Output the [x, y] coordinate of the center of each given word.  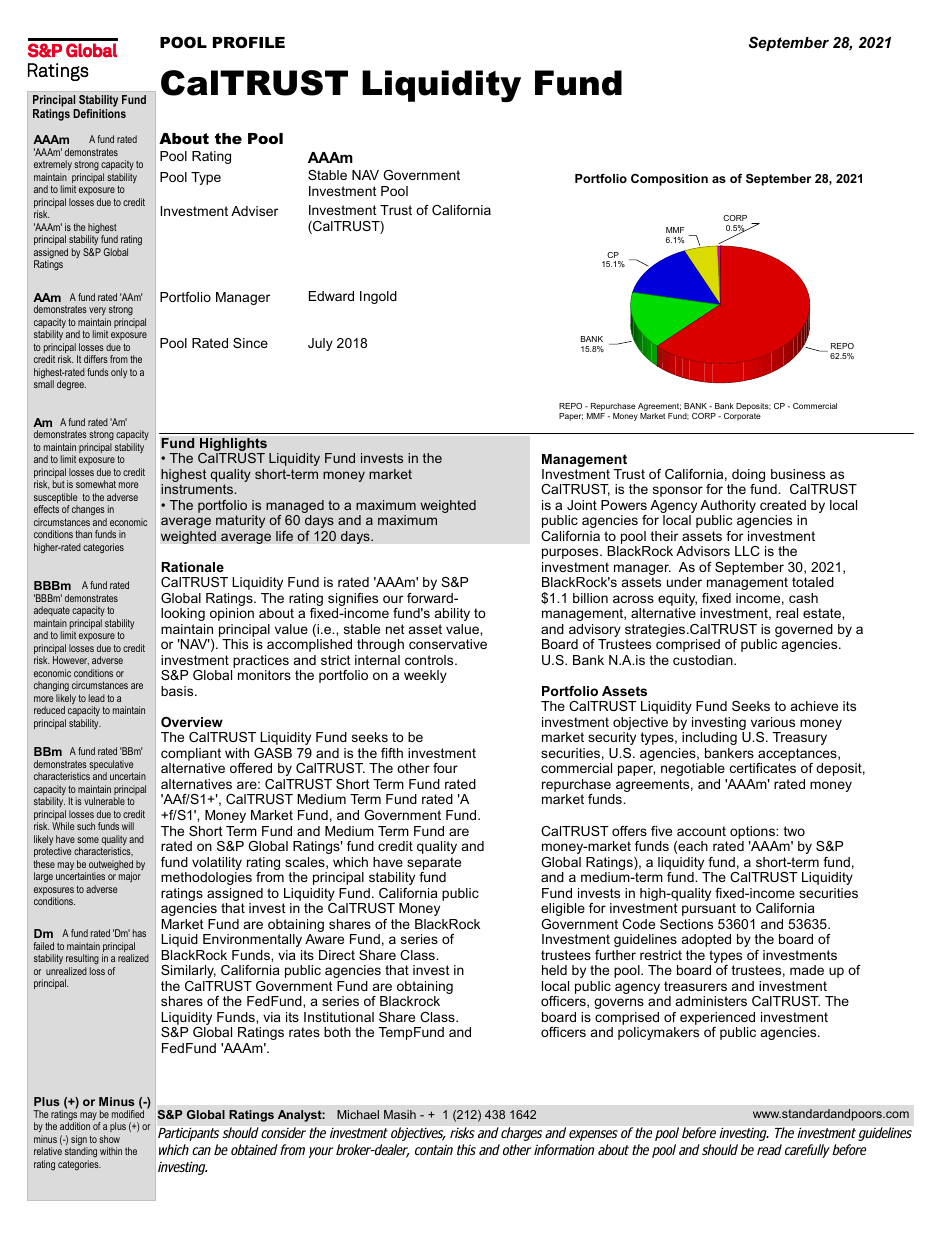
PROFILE [249, 42]
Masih [400, 1114]
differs [96, 359]
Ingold [378, 297]
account [701, 831]
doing [748, 477]
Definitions [99, 113]
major [130, 877]
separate [434, 863]
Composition [669, 180]
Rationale [192, 567]
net [395, 629]
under [684, 582]
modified [128, 1113]
